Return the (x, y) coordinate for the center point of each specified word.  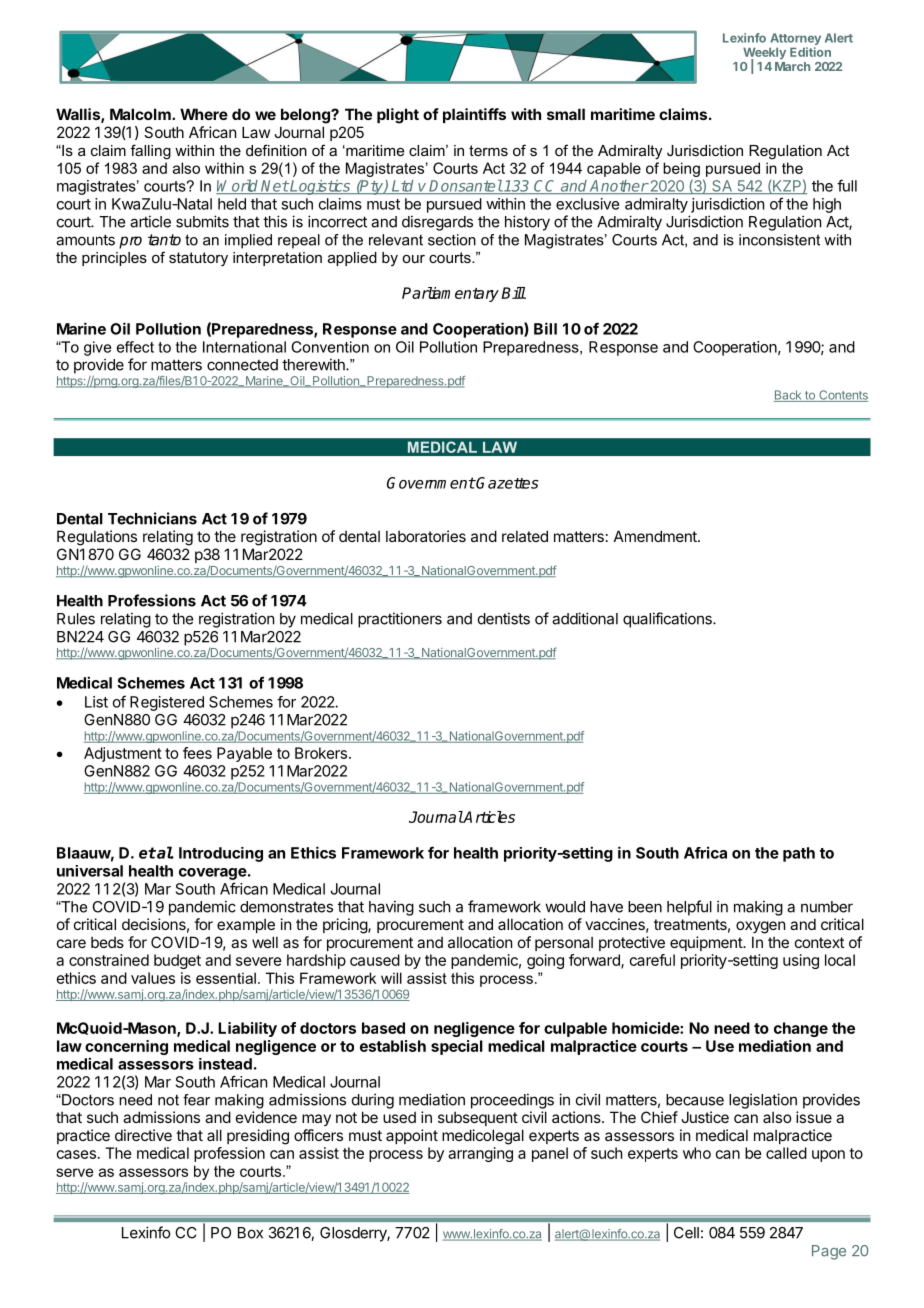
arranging (480, 1154)
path (799, 854)
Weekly (764, 54)
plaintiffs (474, 115)
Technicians (152, 518)
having (391, 908)
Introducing (221, 854)
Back (789, 396)
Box (250, 1233)
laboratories (426, 536)
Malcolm (141, 114)
